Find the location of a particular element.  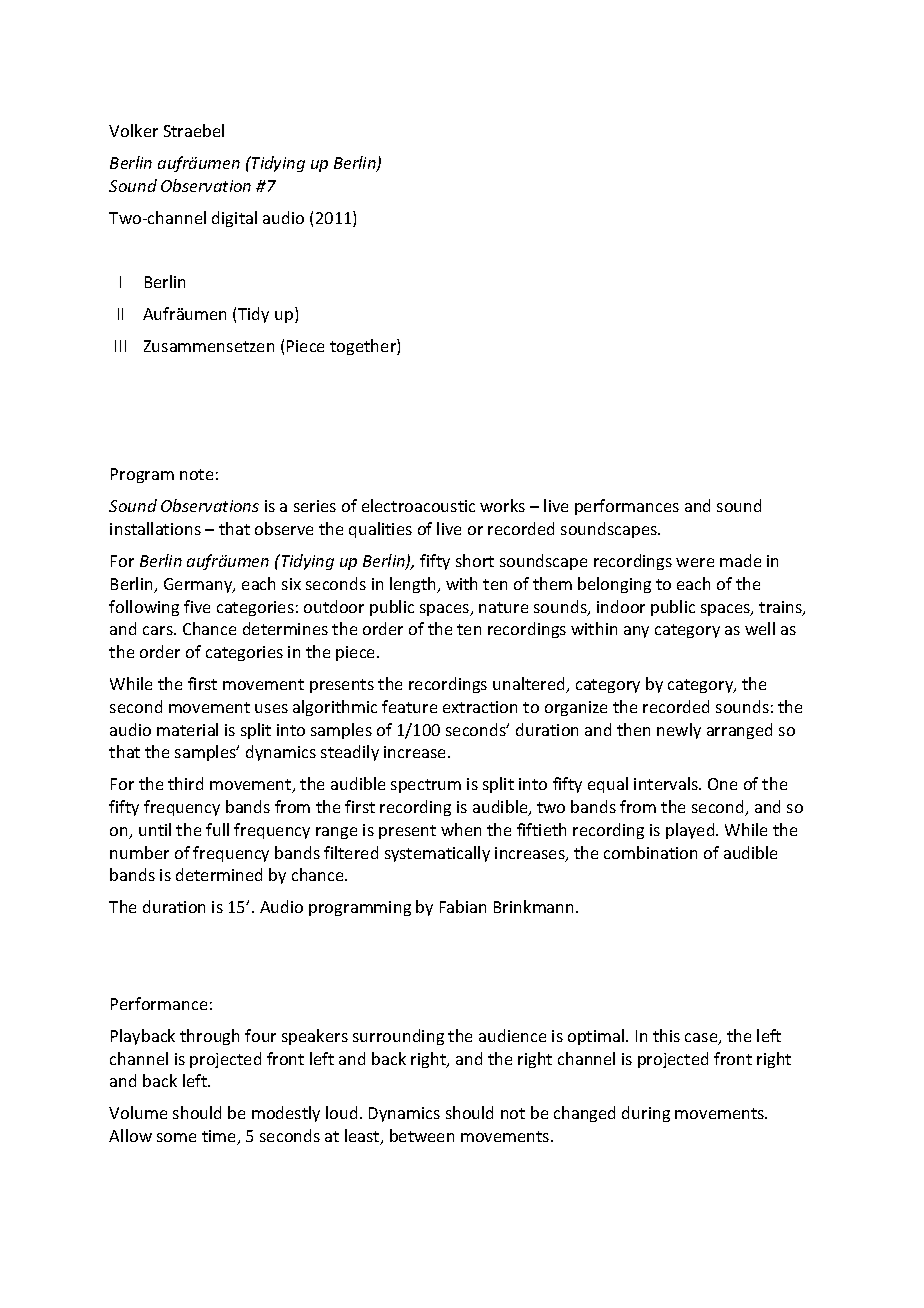

between is located at coordinates (422, 1135).
